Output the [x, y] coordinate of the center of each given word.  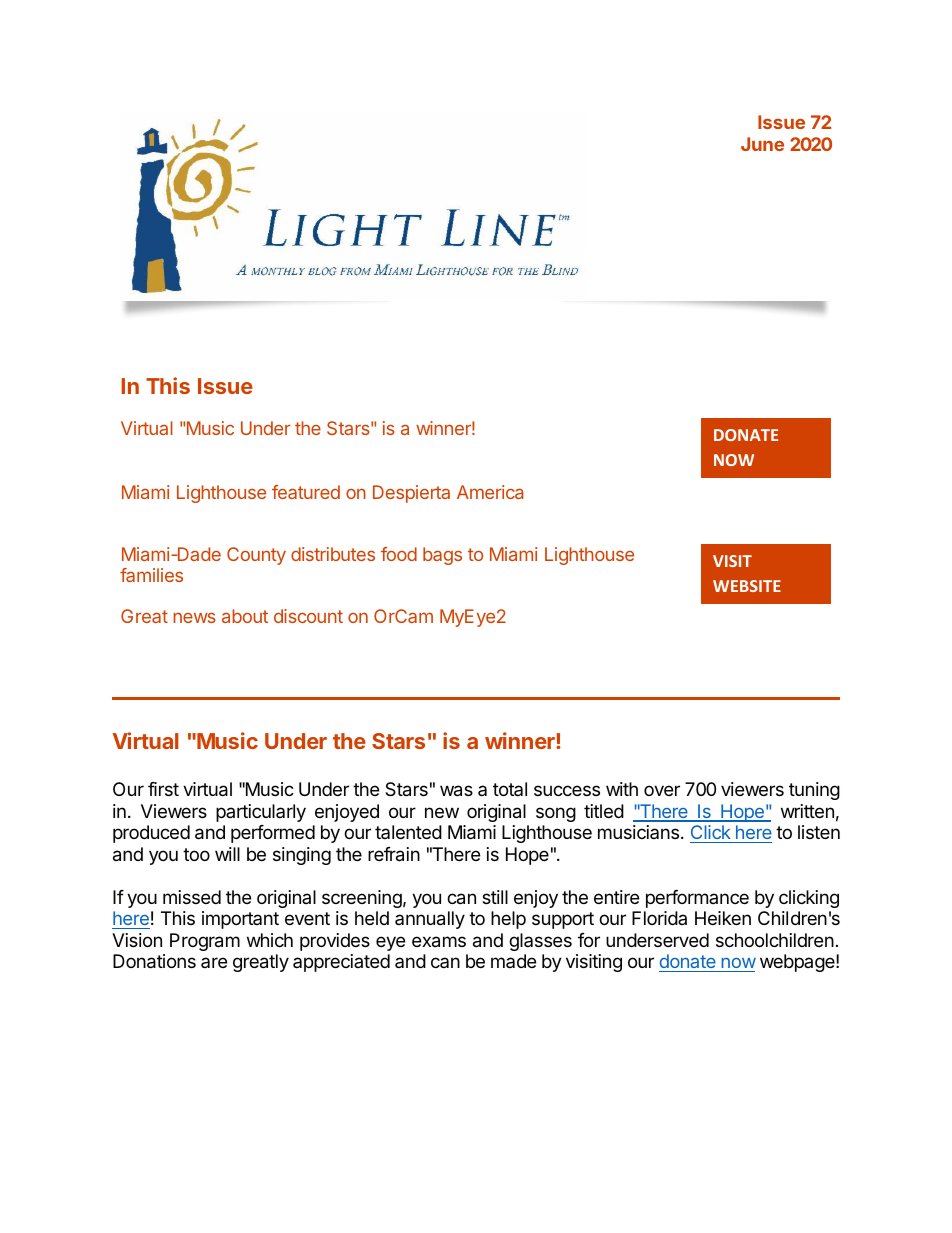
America [490, 492]
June [762, 144]
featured [306, 492]
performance [697, 899]
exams [439, 942]
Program [205, 942]
